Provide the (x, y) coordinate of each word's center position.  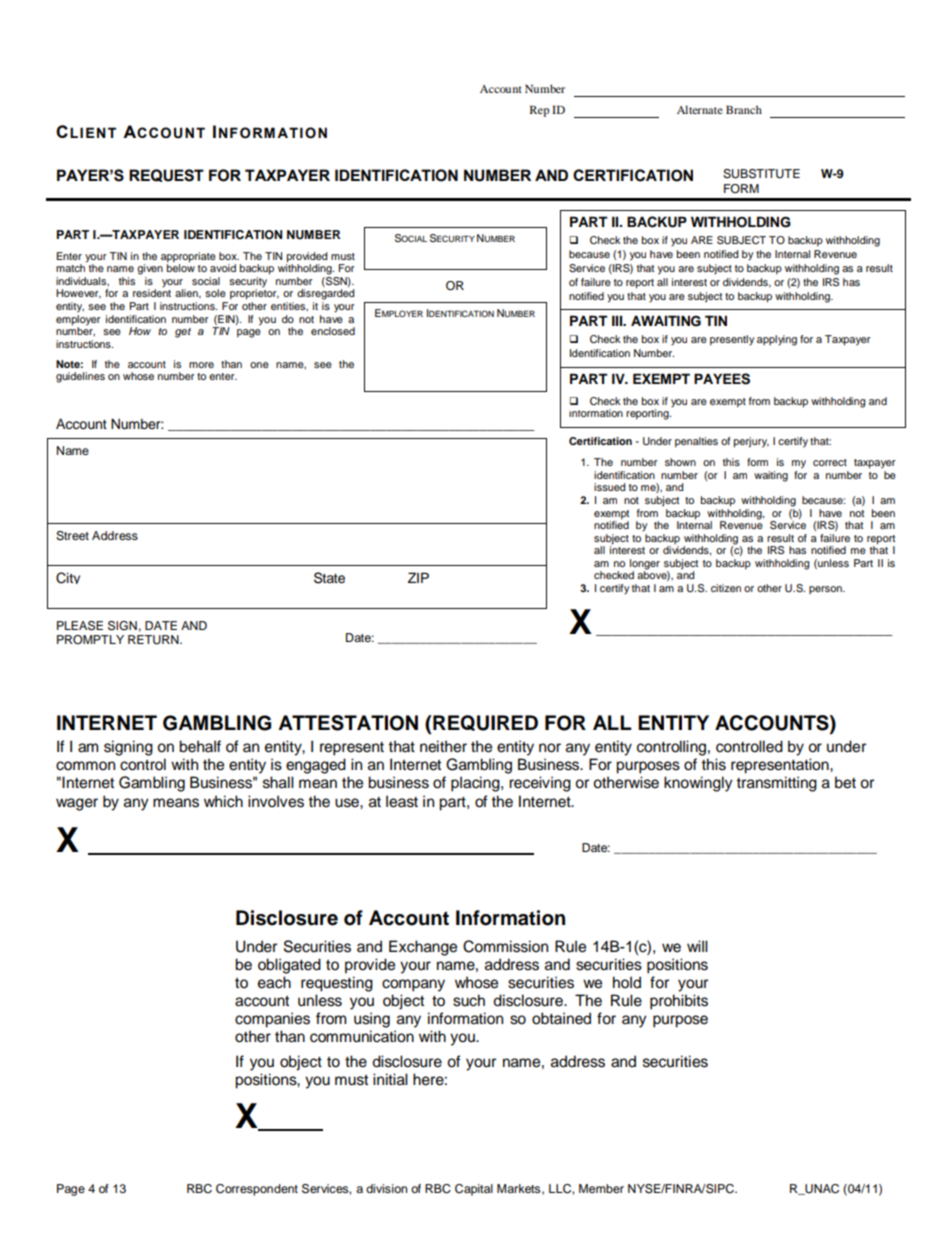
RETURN (154, 640)
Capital (474, 1190)
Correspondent (257, 1190)
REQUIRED (484, 723)
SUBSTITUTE (761, 174)
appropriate (188, 258)
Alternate (700, 109)
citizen (726, 588)
